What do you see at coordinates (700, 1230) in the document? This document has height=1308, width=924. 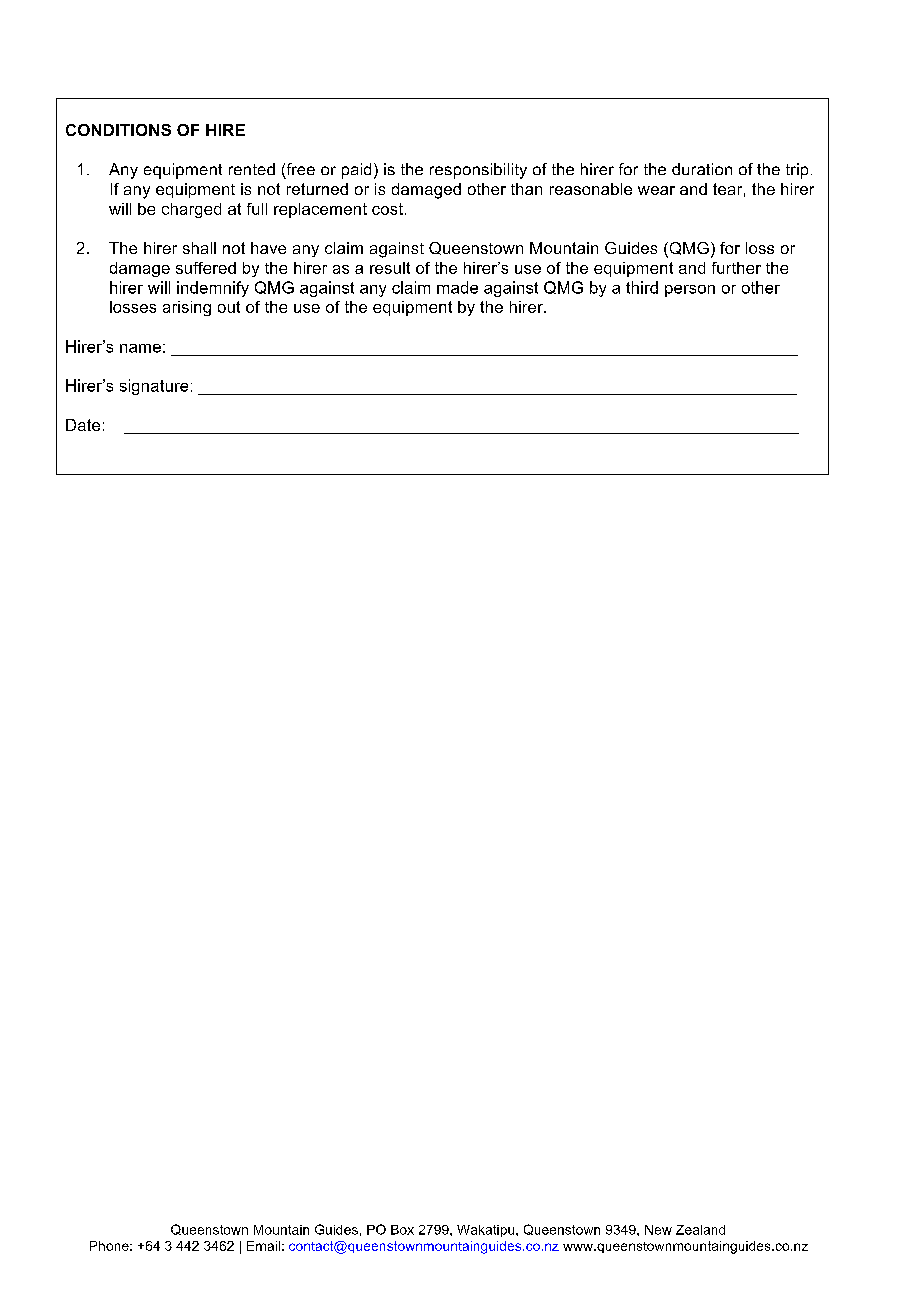 I see `Zealand` at bounding box center [700, 1230].
